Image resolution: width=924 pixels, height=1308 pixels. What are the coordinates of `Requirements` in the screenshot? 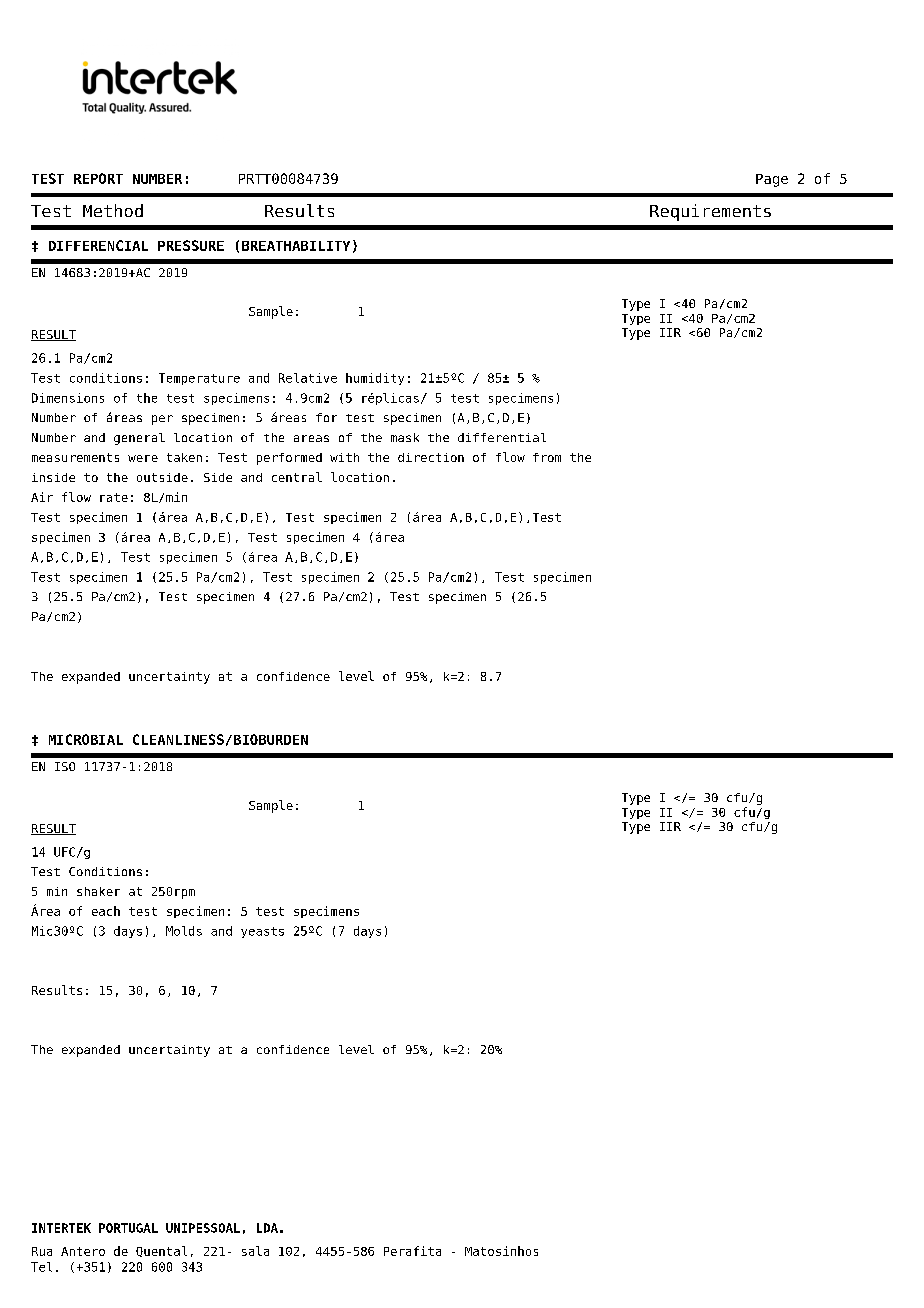 It's located at (710, 212).
